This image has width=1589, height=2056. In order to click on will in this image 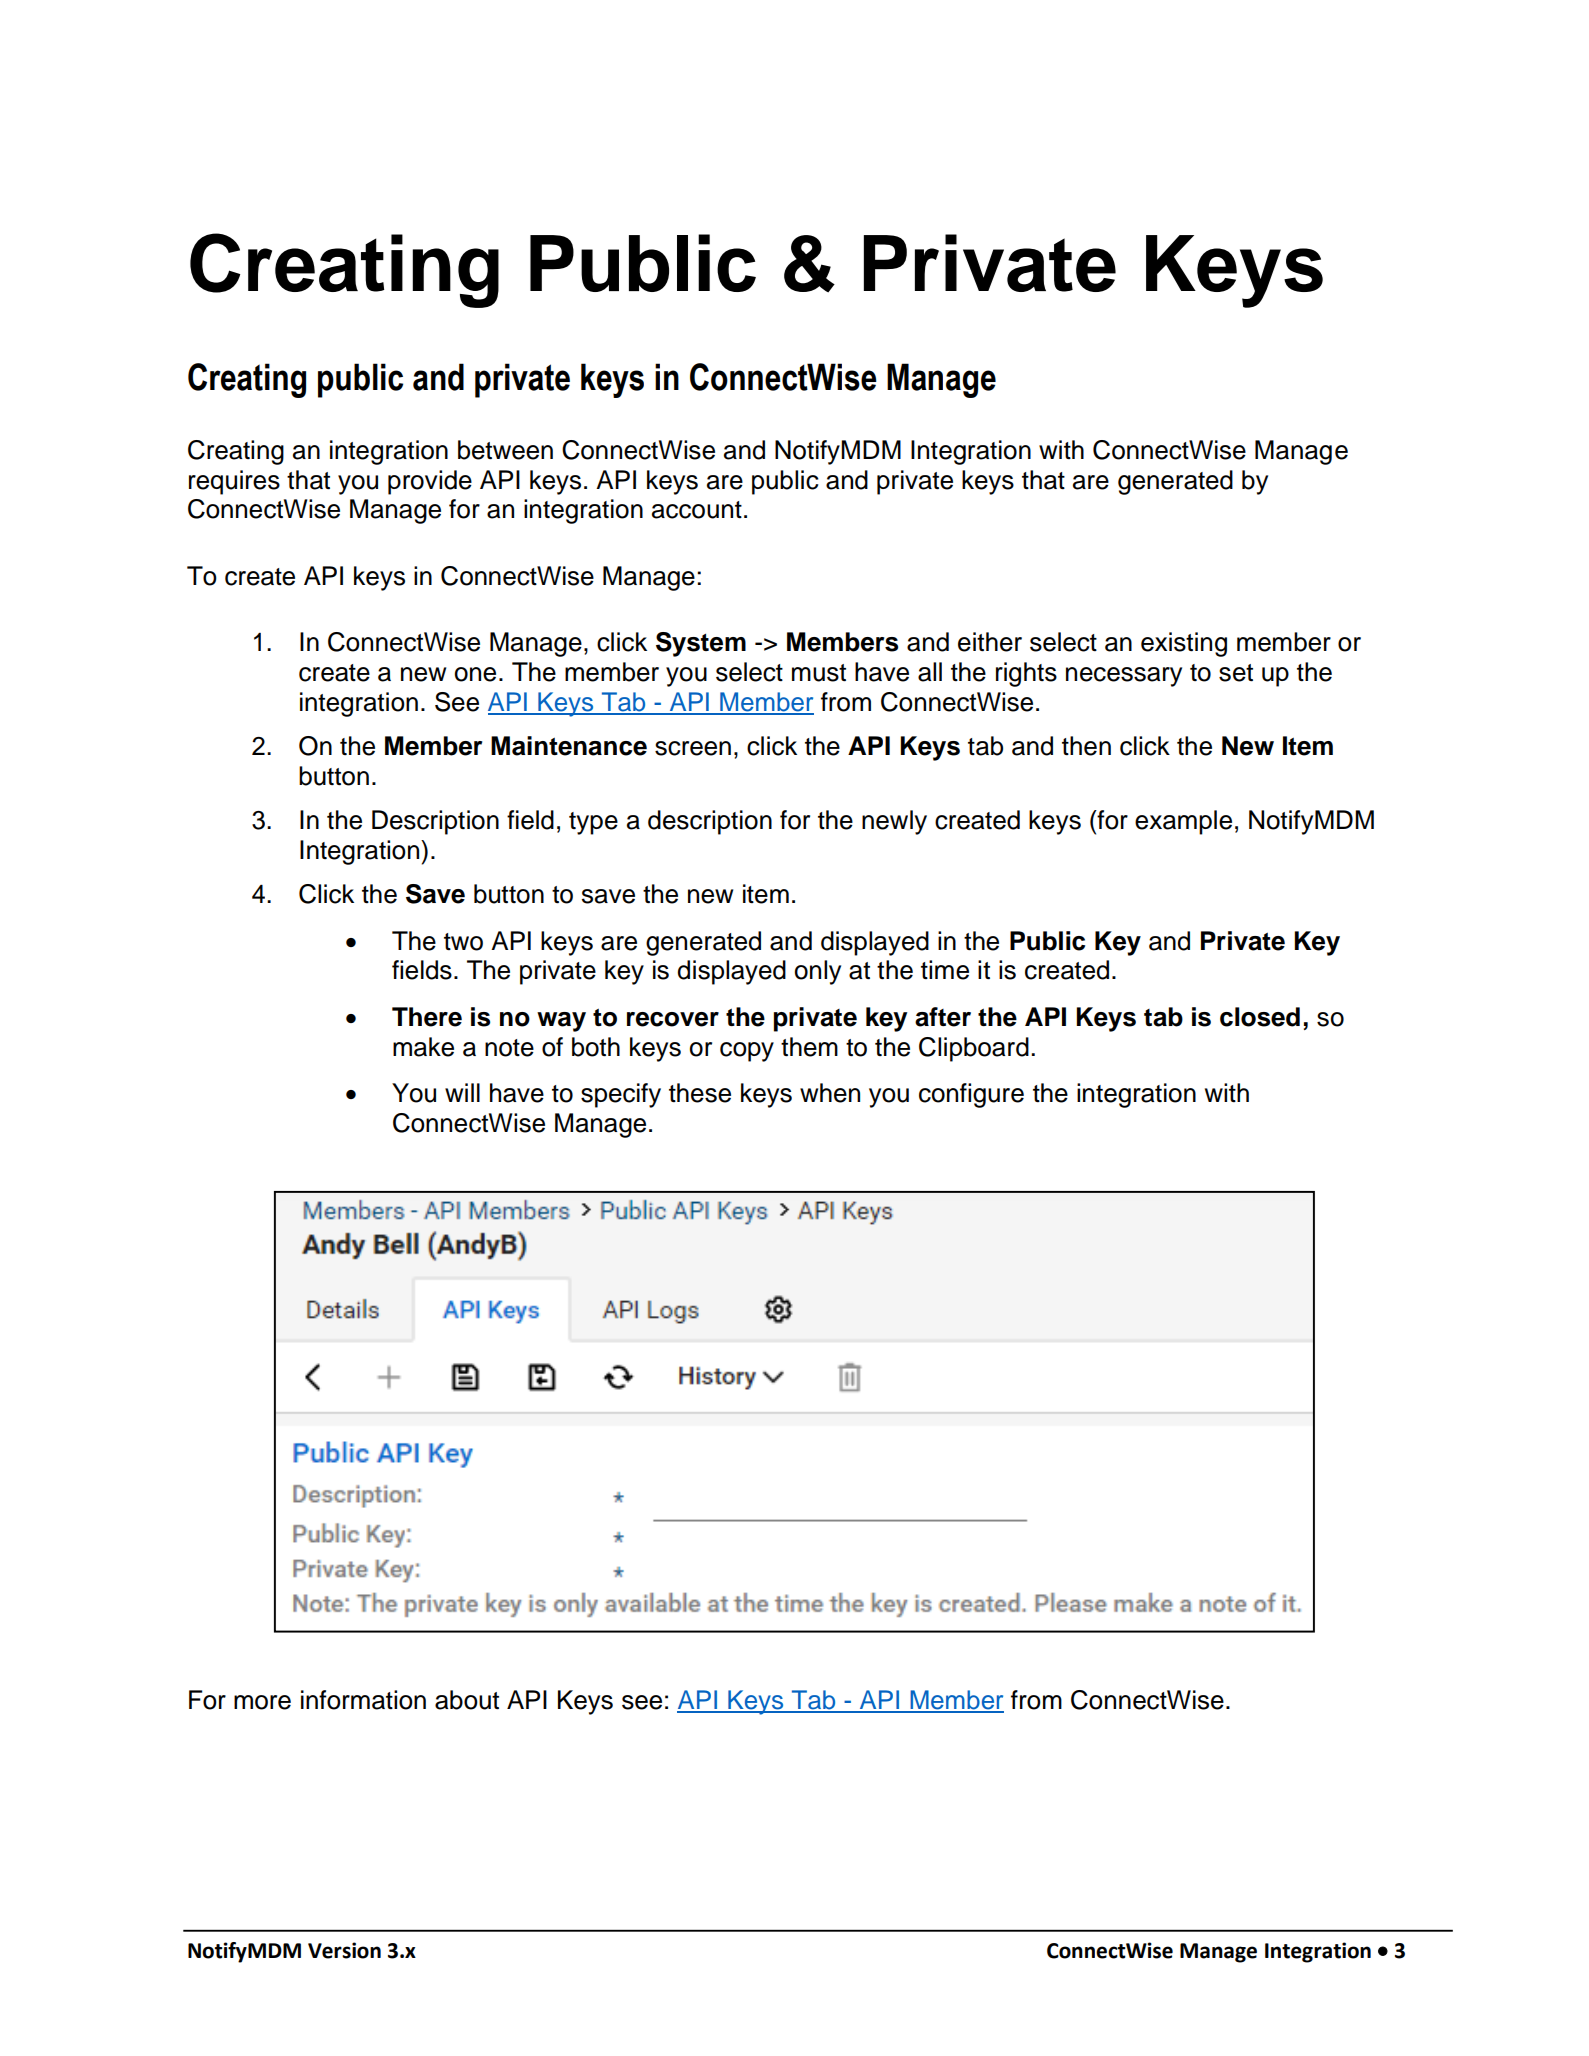, I will do `click(462, 1092)`.
